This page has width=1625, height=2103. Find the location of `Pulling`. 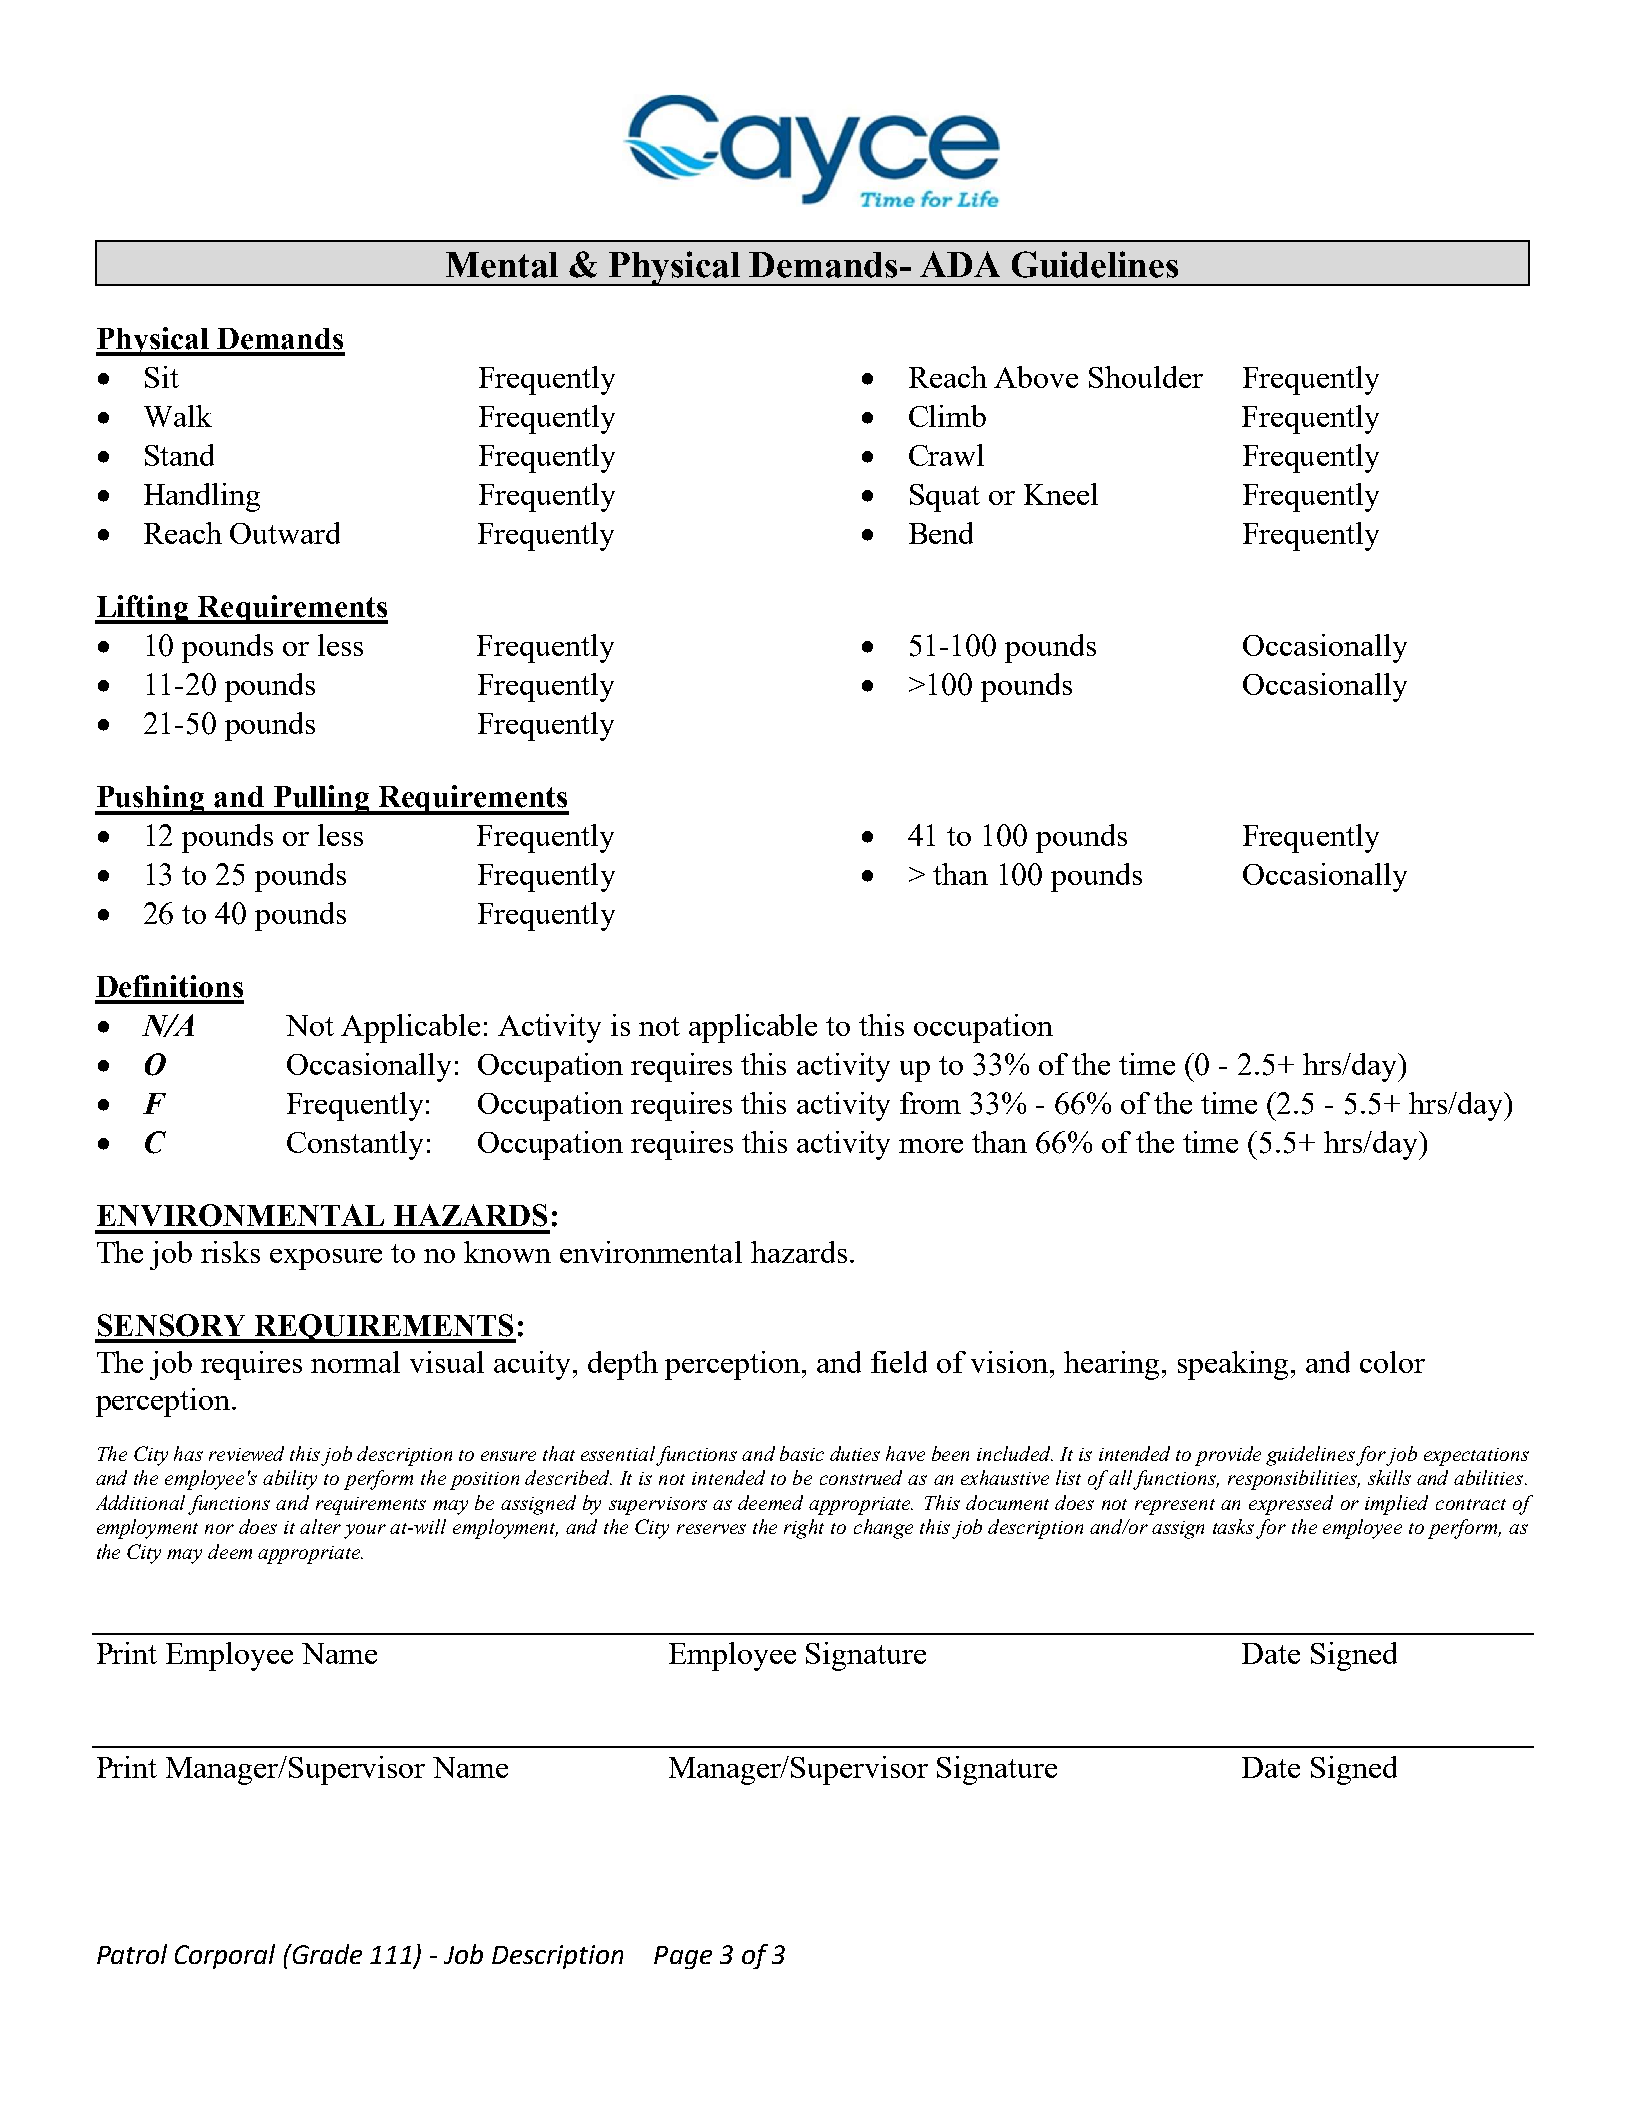

Pulling is located at coordinates (321, 800).
